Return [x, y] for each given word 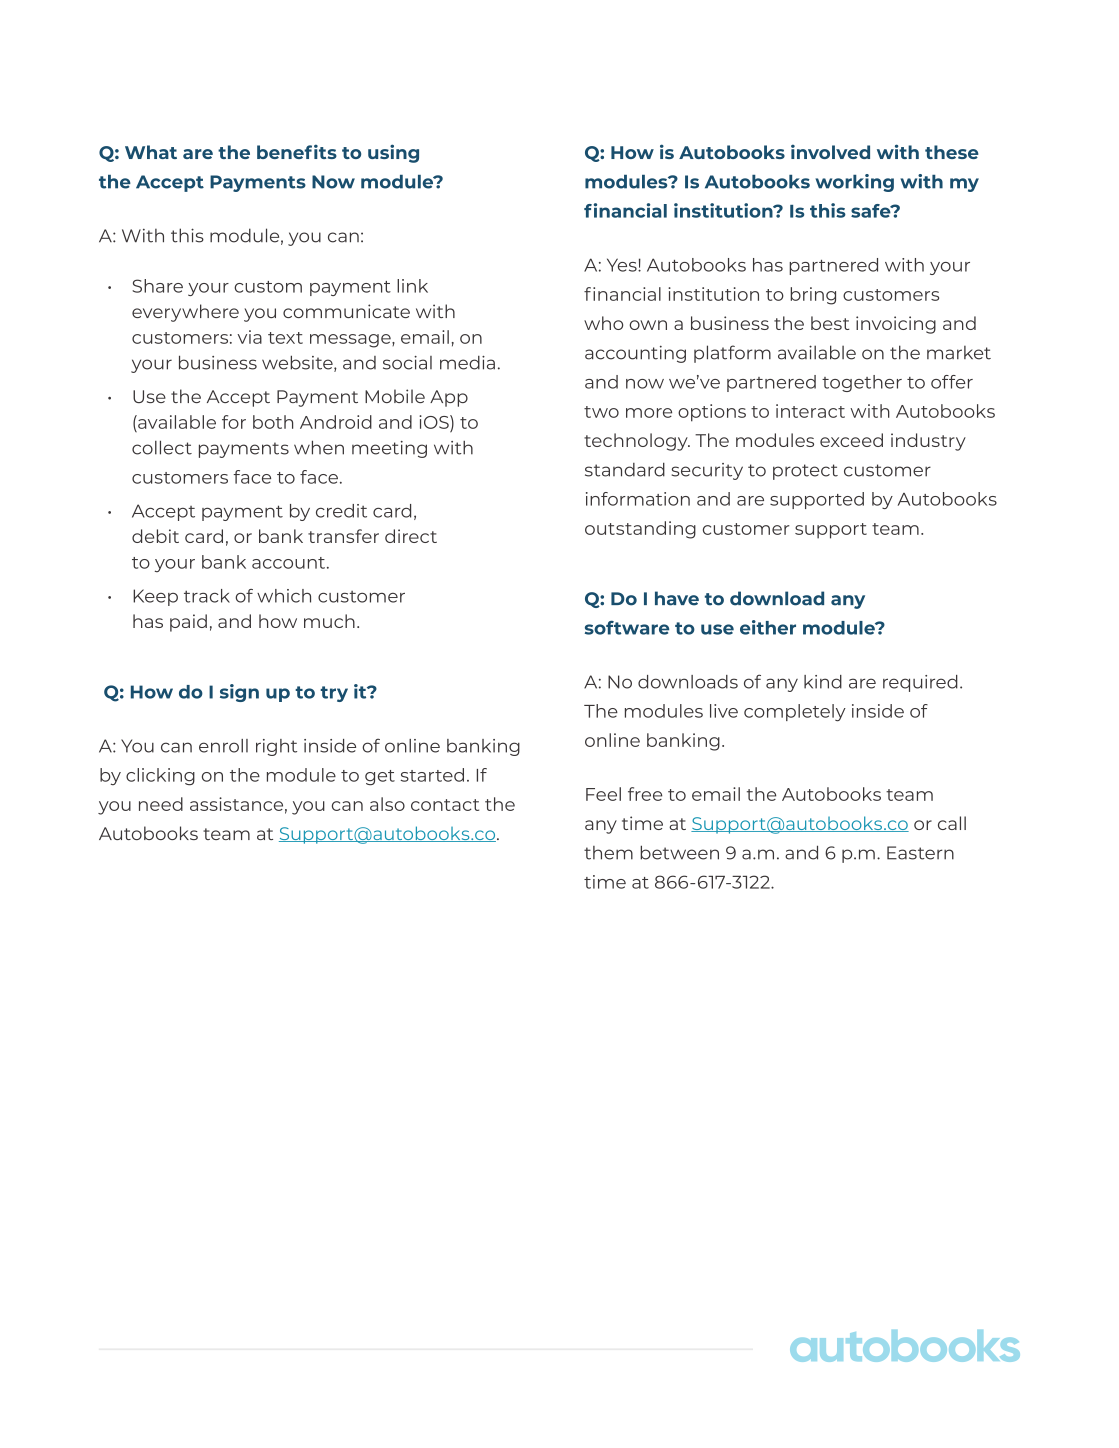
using [393, 153]
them [608, 853]
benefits [297, 151]
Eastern [920, 853]
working [854, 183]
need [161, 804]
